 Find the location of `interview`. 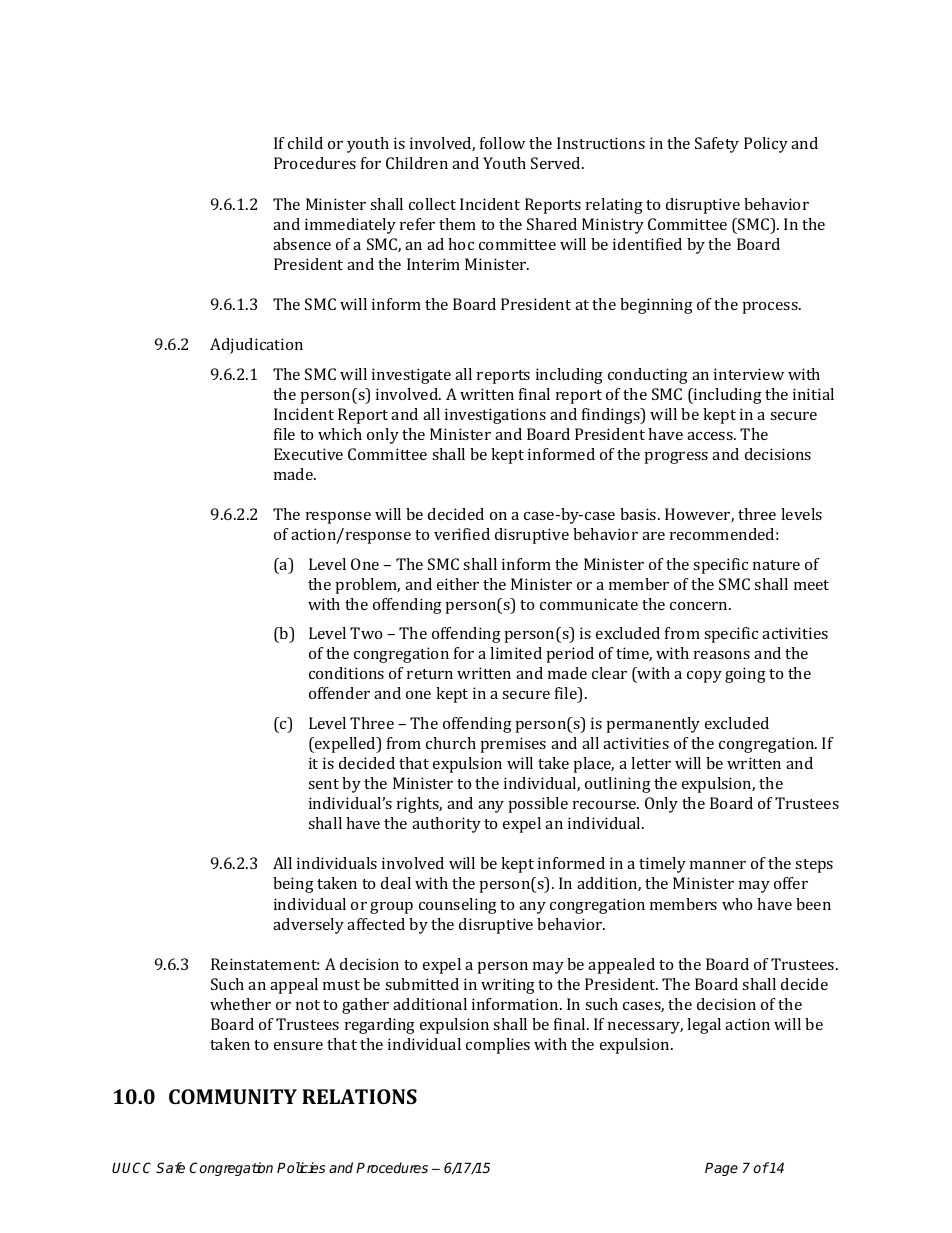

interview is located at coordinates (749, 374).
